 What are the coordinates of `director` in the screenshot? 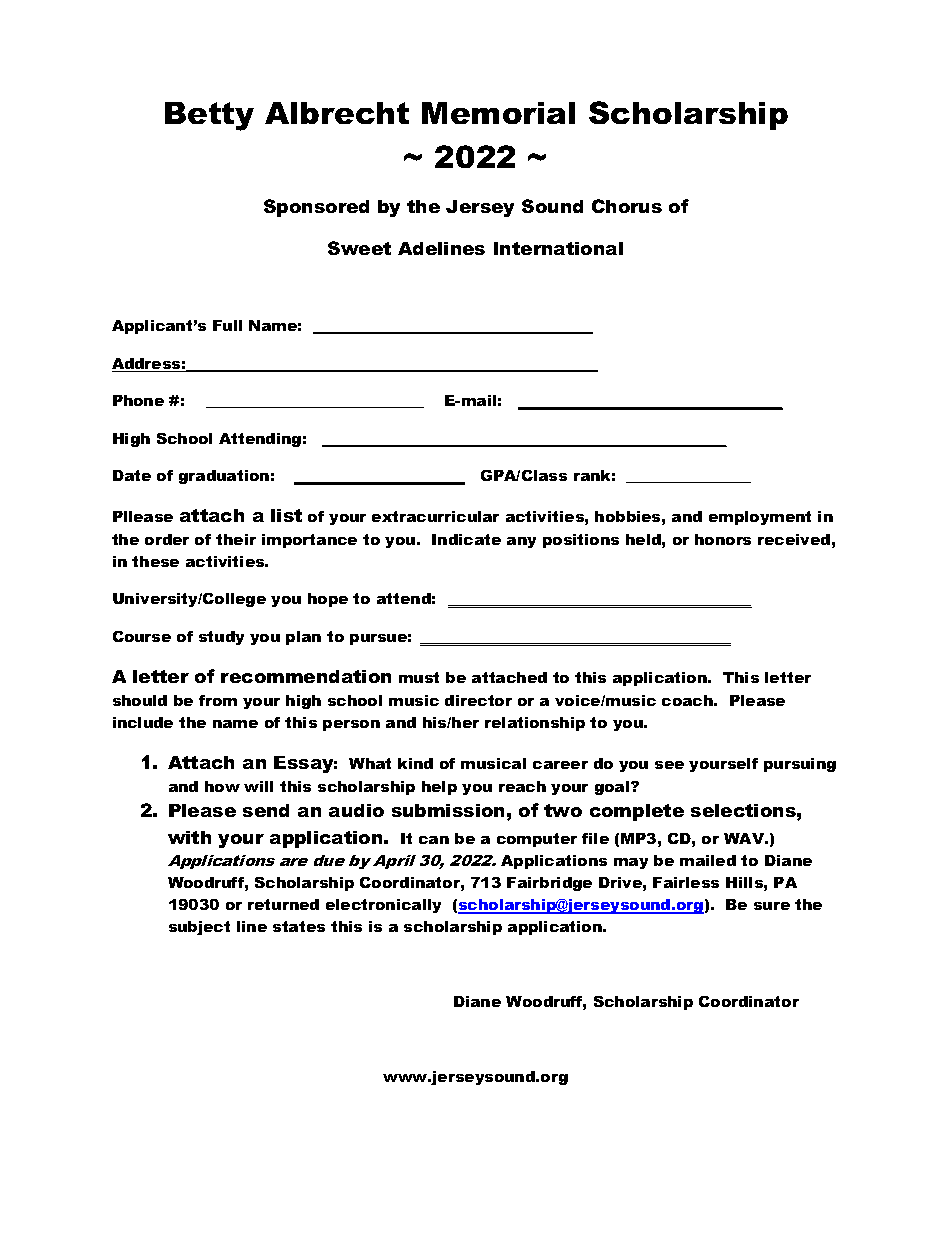 It's located at (478, 700).
